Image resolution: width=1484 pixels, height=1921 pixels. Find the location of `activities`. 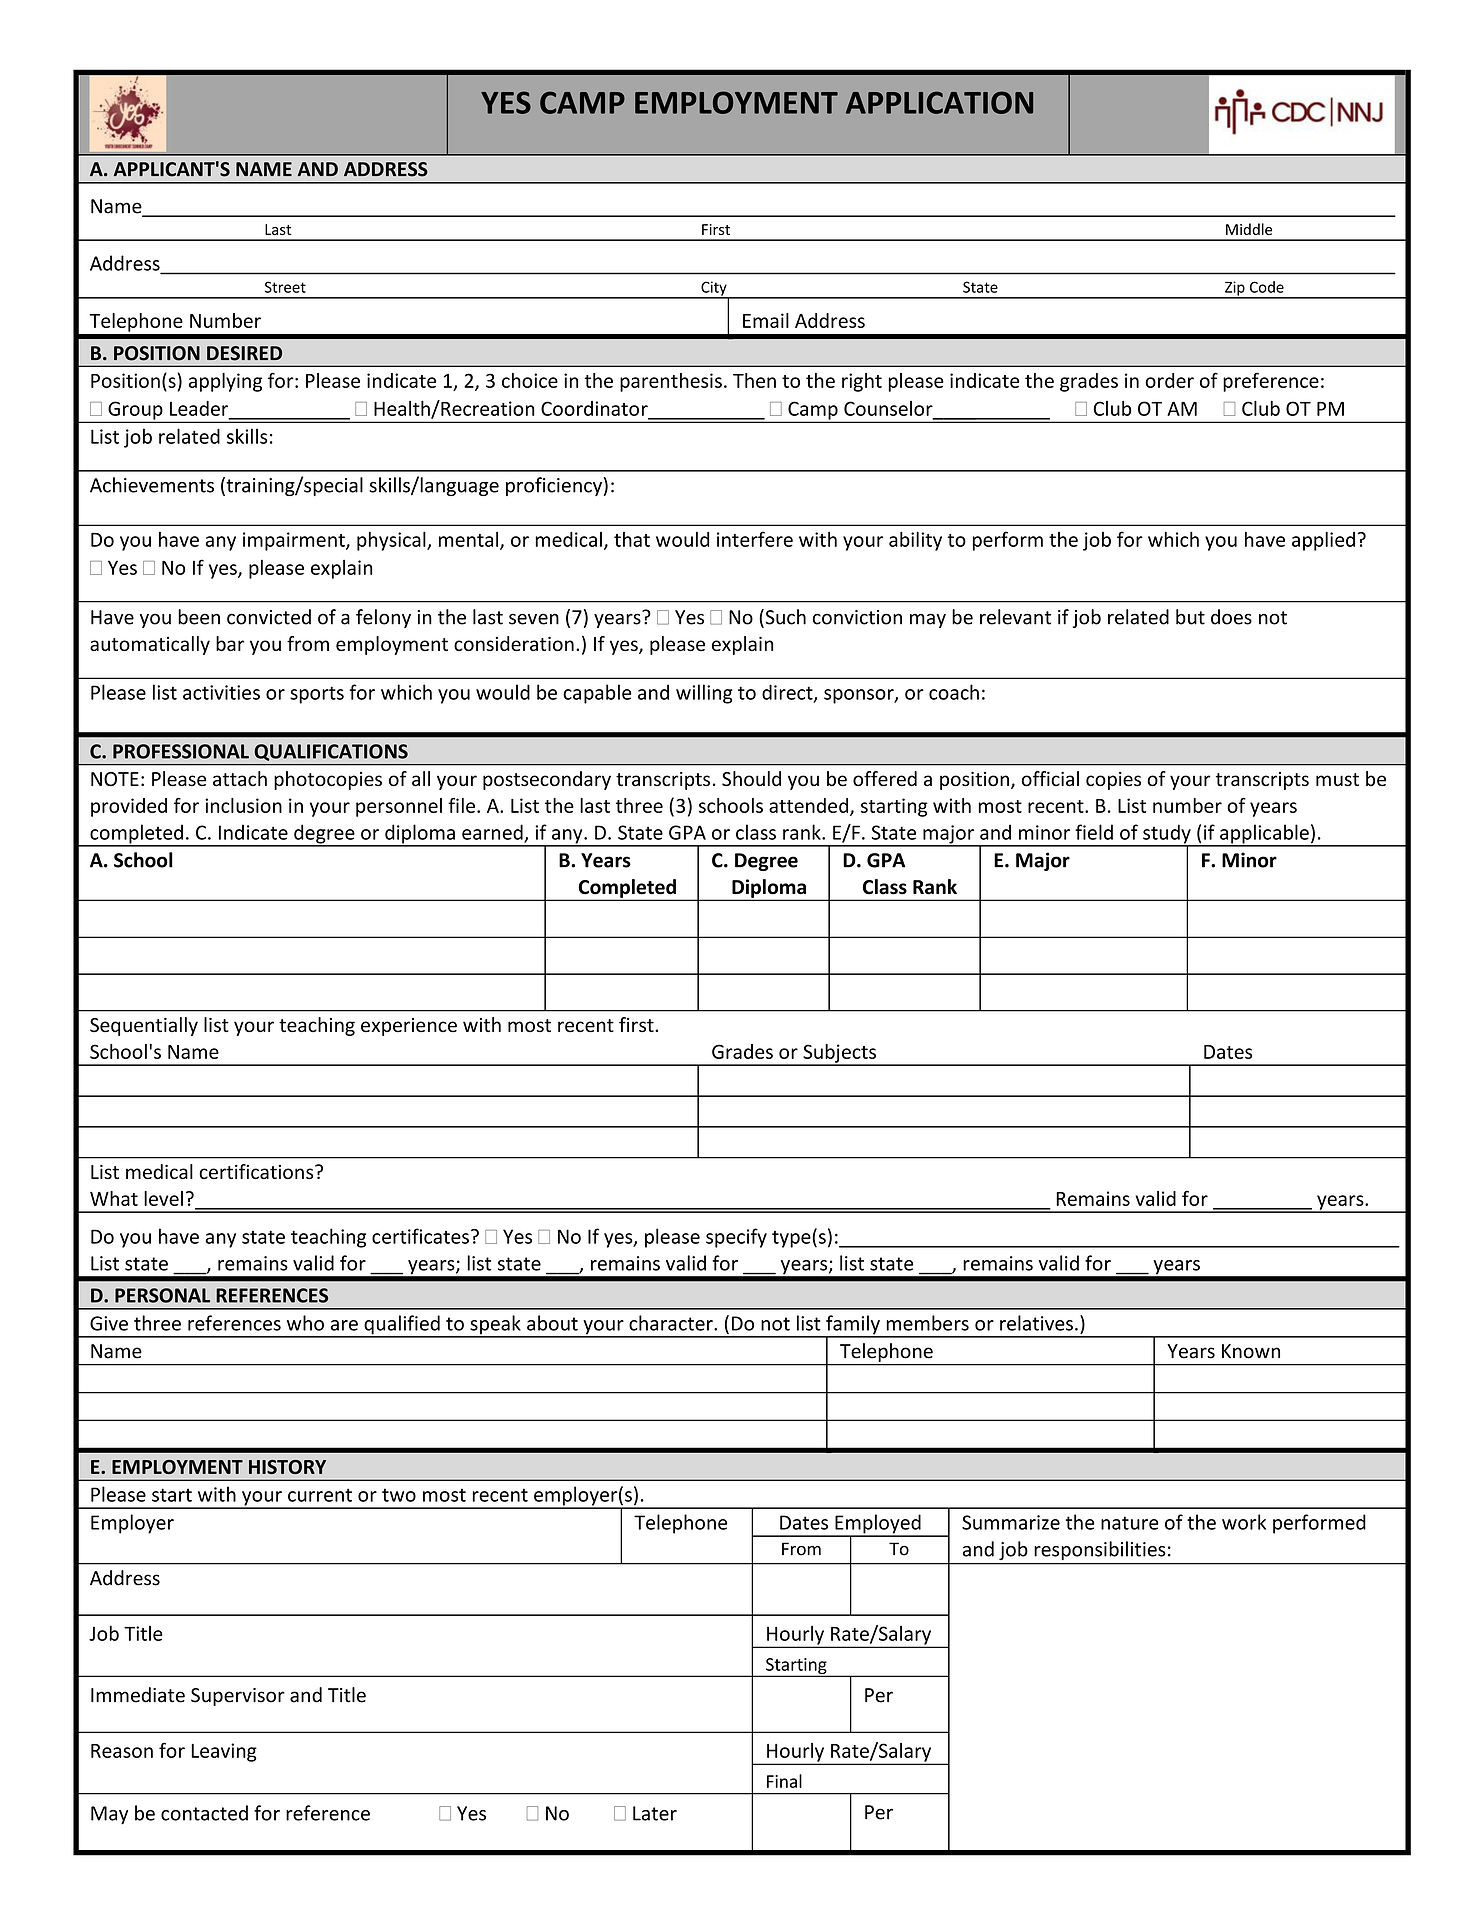

activities is located at coordinates (221, 692).
